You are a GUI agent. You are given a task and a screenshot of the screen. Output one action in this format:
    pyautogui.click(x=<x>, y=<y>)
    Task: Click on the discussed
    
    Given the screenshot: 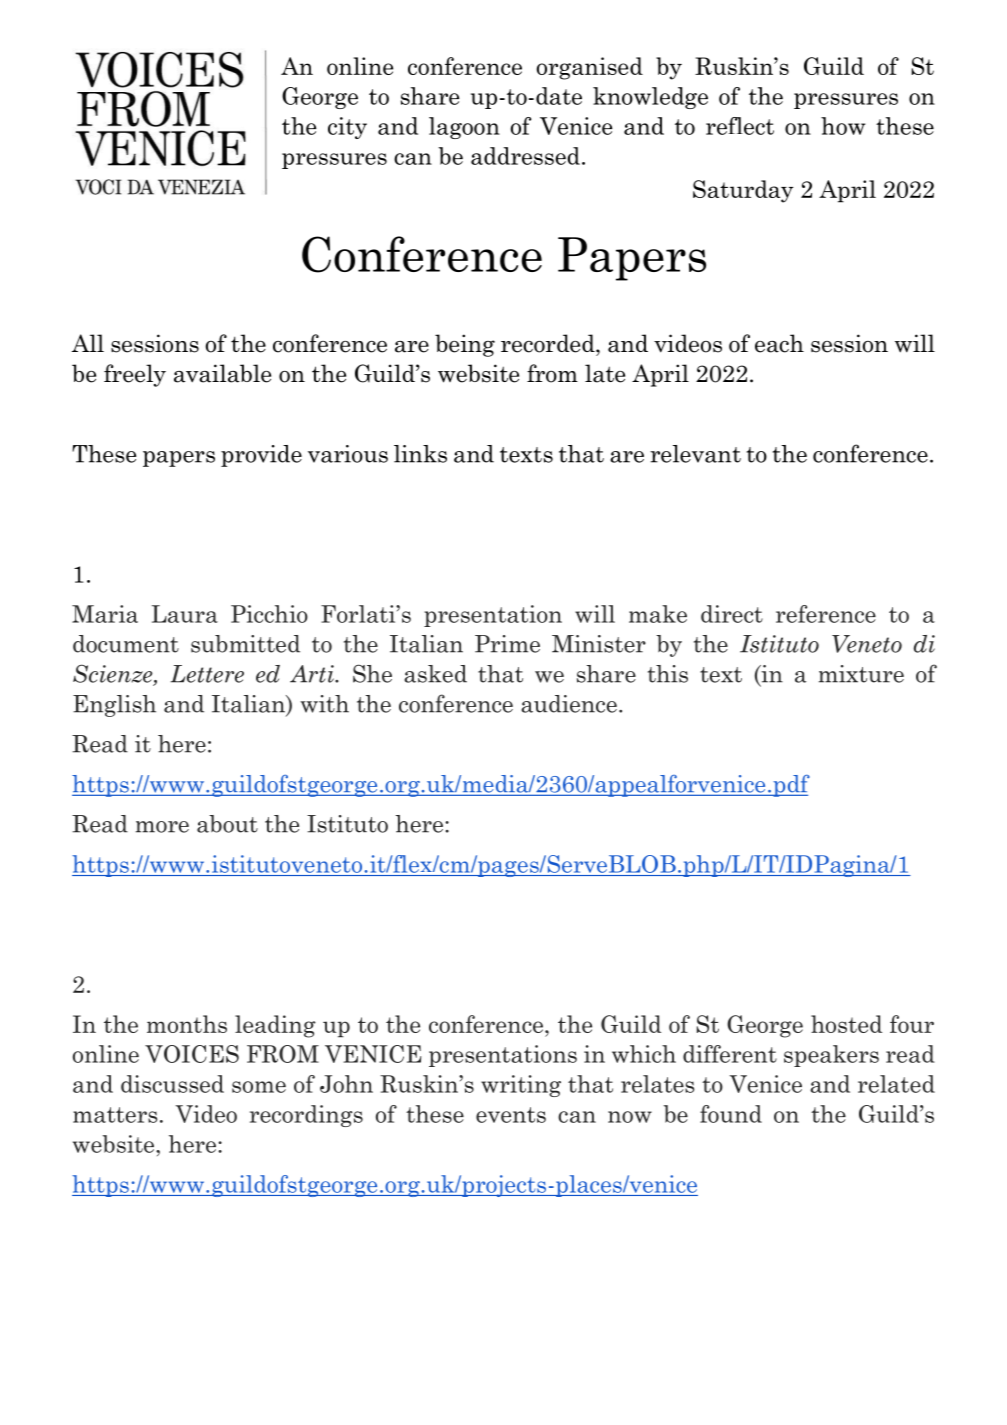 What is the action you would take?
    pyautogui.click(x=172, y=1084)
